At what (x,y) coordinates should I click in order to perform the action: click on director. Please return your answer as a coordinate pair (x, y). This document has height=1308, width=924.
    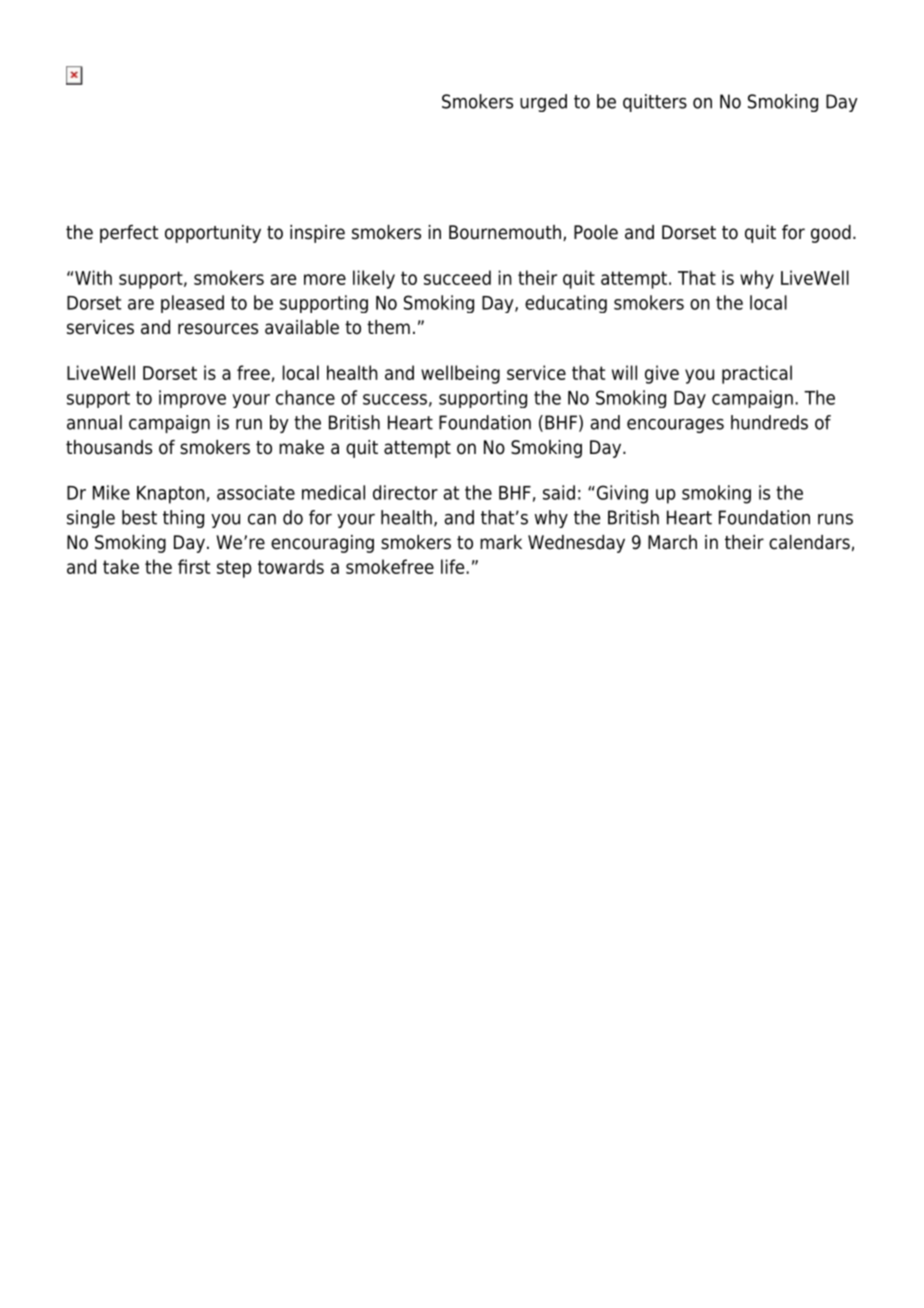
    Looking at the image, I should click on (405, 492).
